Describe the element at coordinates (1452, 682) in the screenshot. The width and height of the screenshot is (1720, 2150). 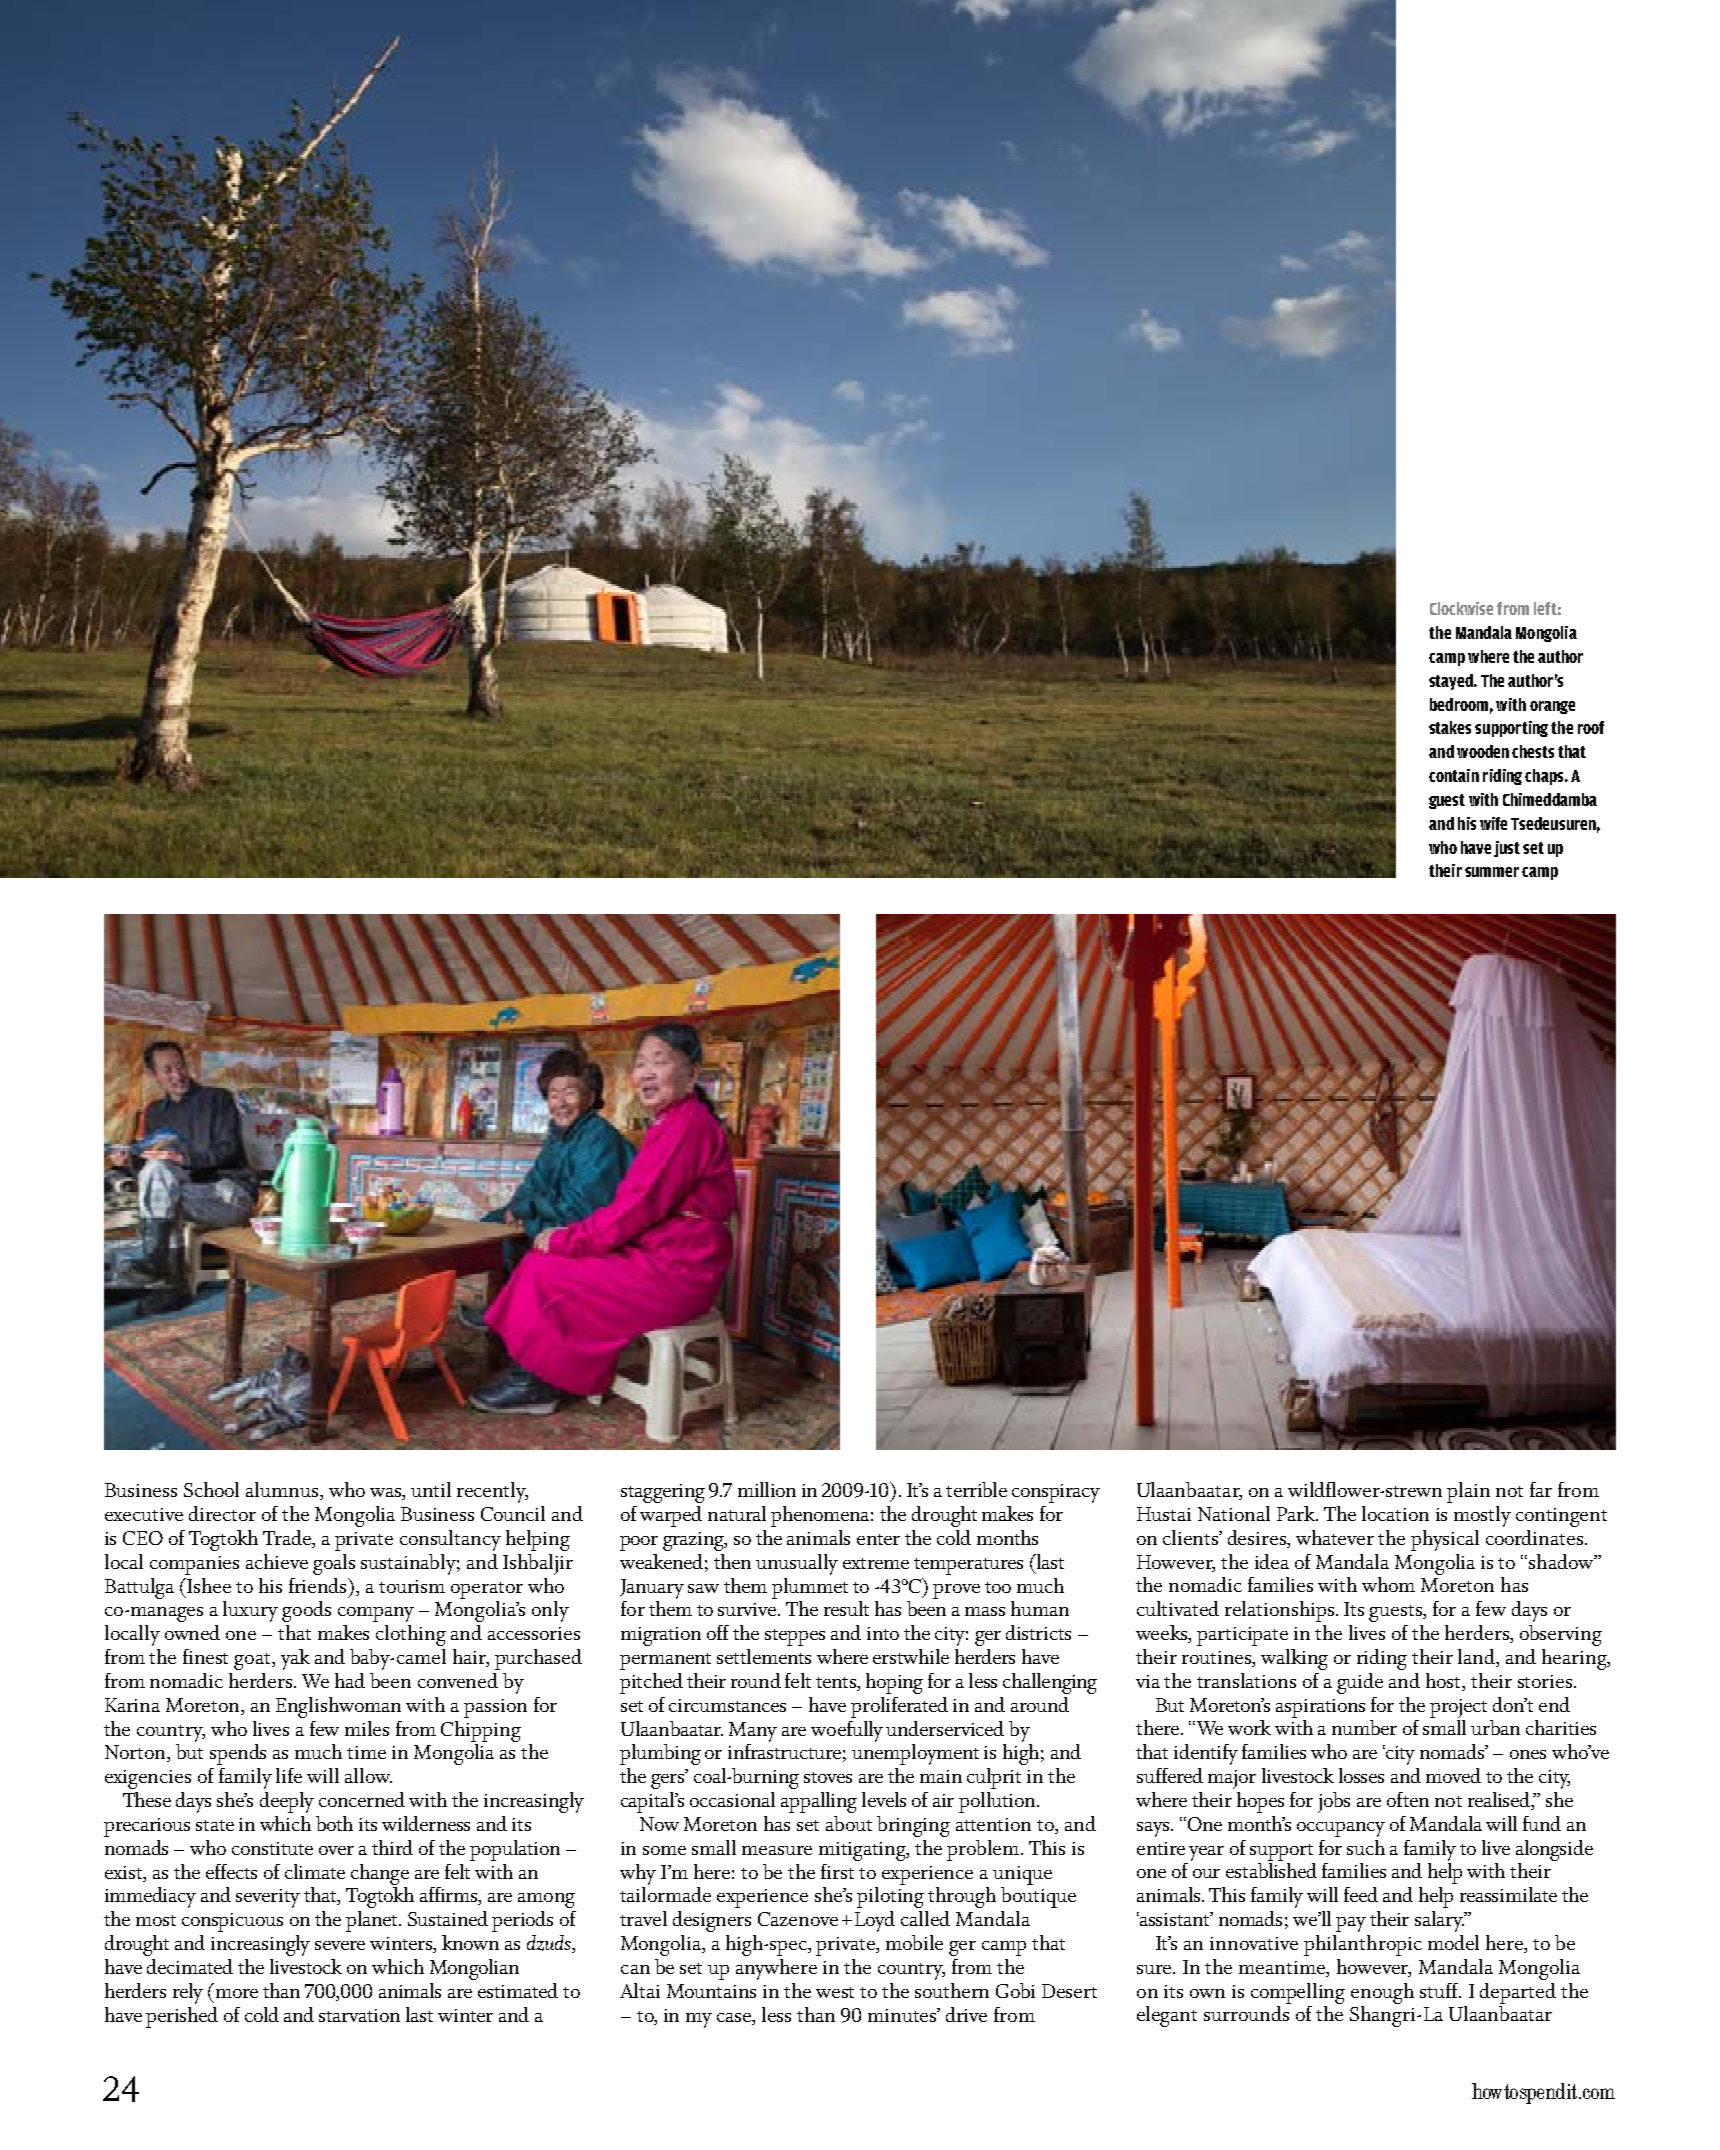
I see `stayed` at that location.
